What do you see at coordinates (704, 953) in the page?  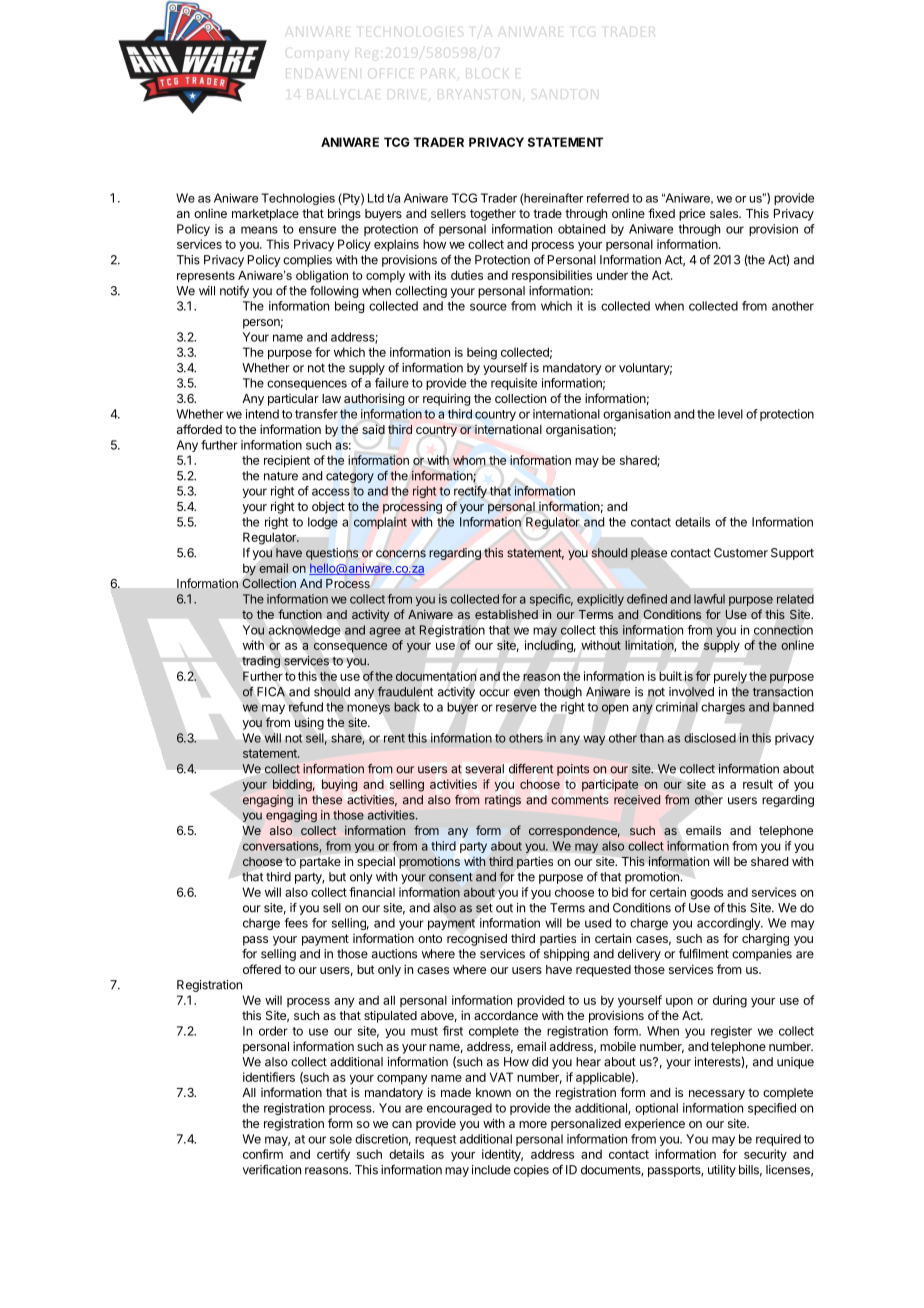 I see `fulfilment` at bounding box center [704, 953].
